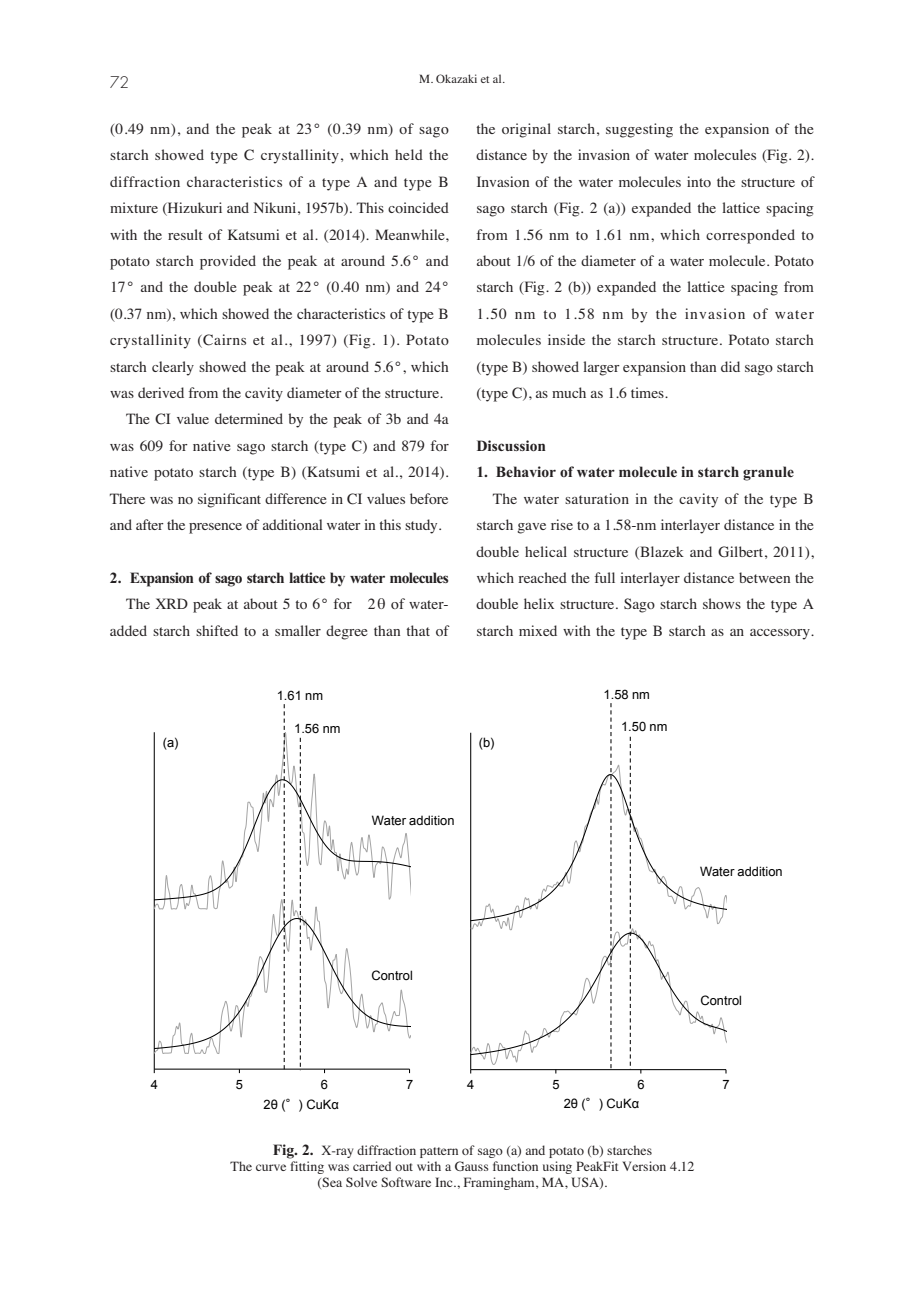 The image size is (924, 1308). I want to click on that, so click(418, 630).
